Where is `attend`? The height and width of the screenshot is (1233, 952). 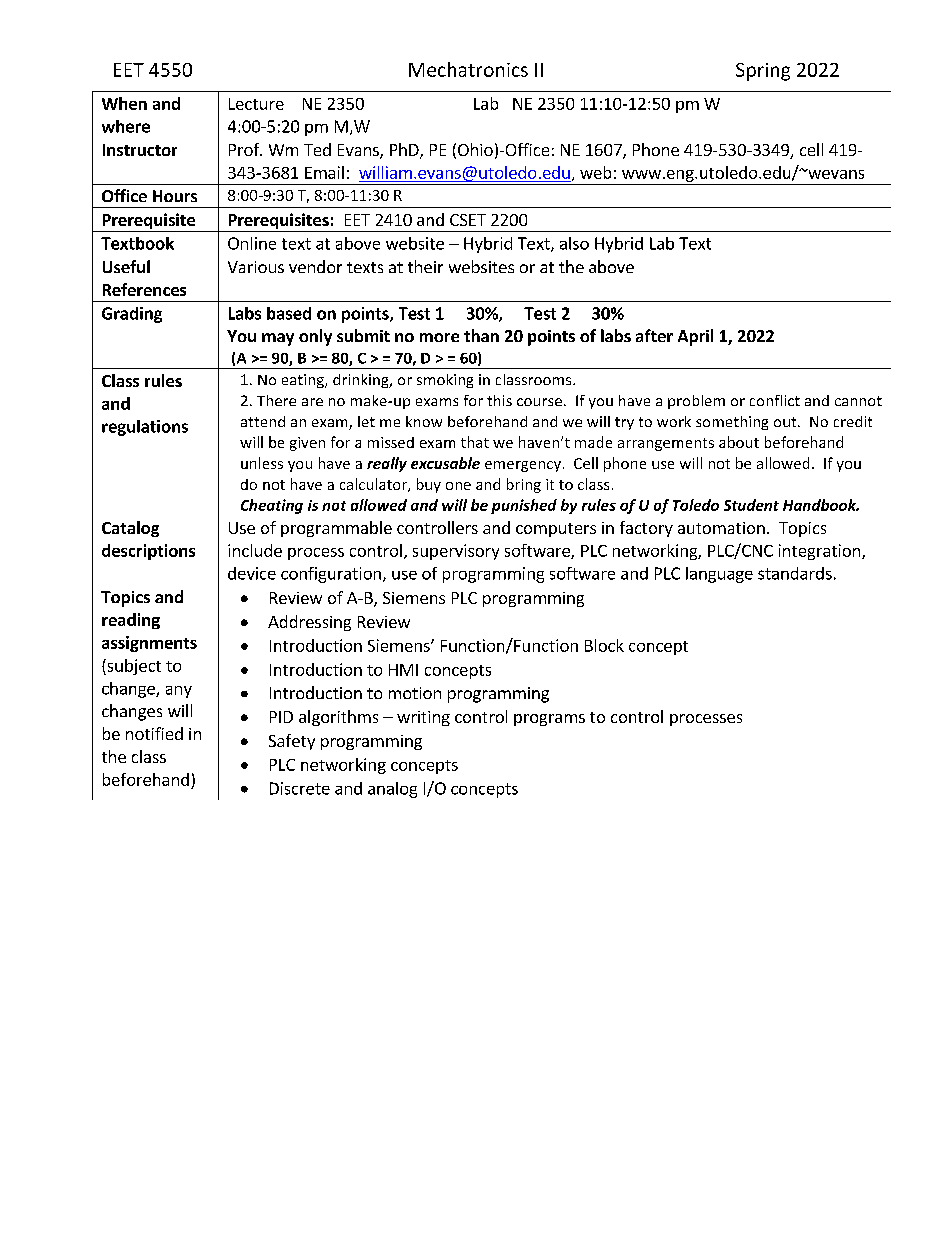 attend is located at coordinates (263, 421).
